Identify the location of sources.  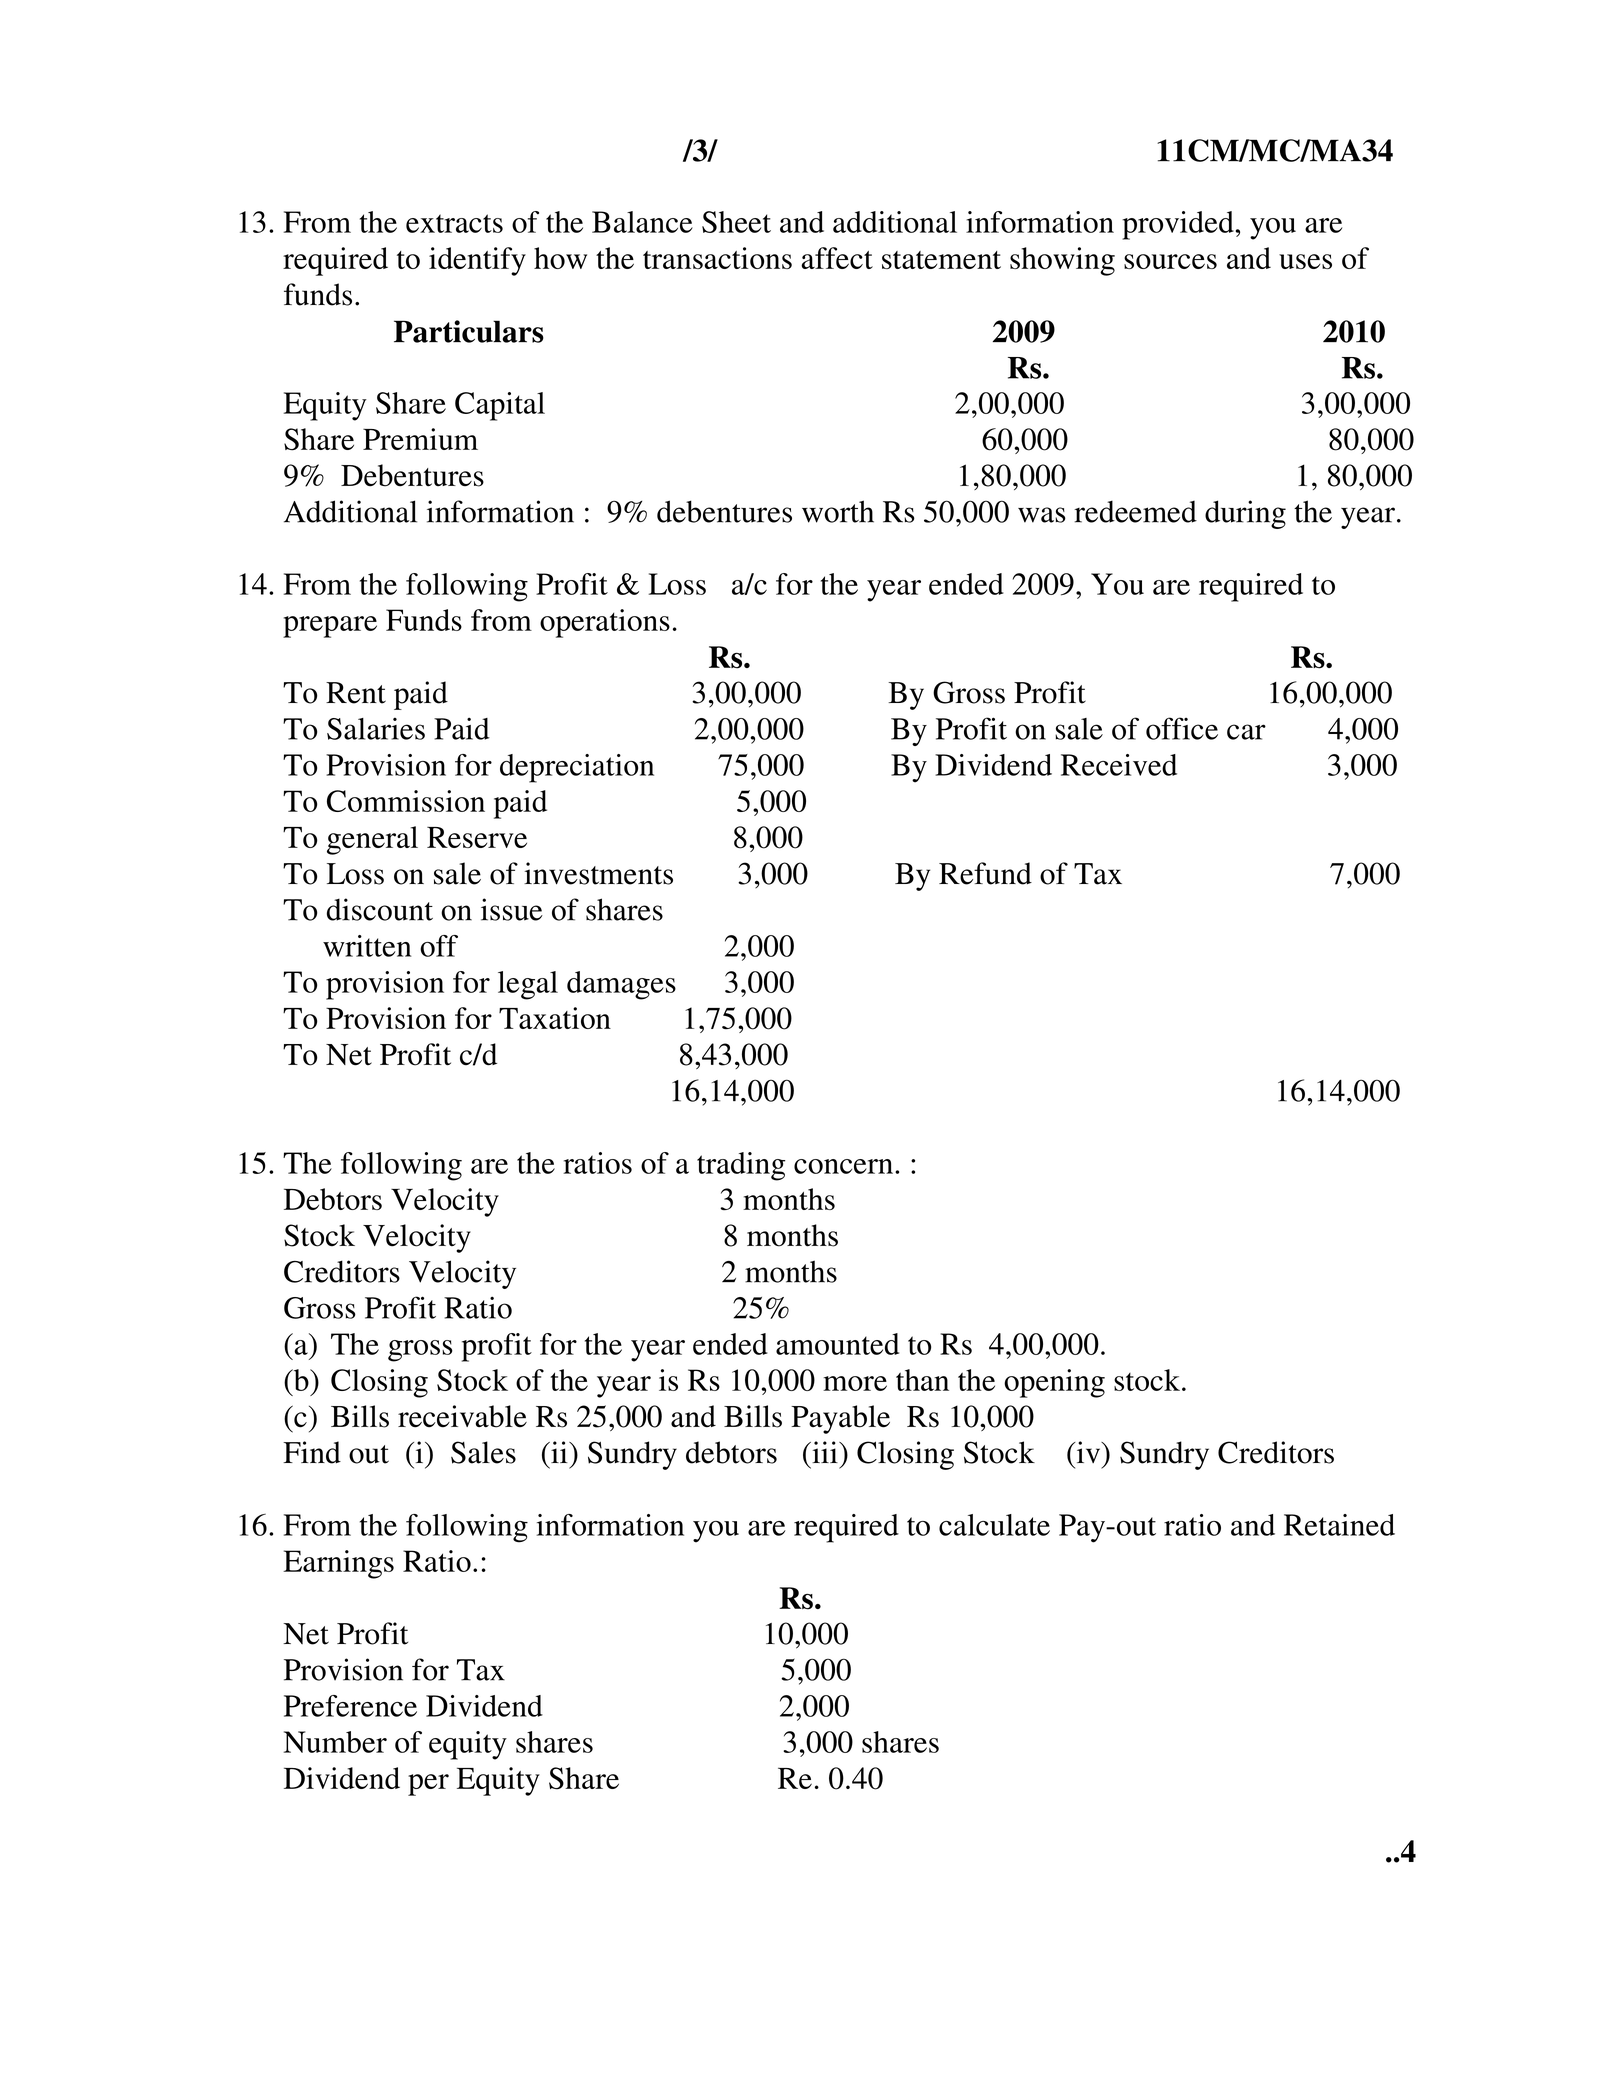
(1170, 261).
